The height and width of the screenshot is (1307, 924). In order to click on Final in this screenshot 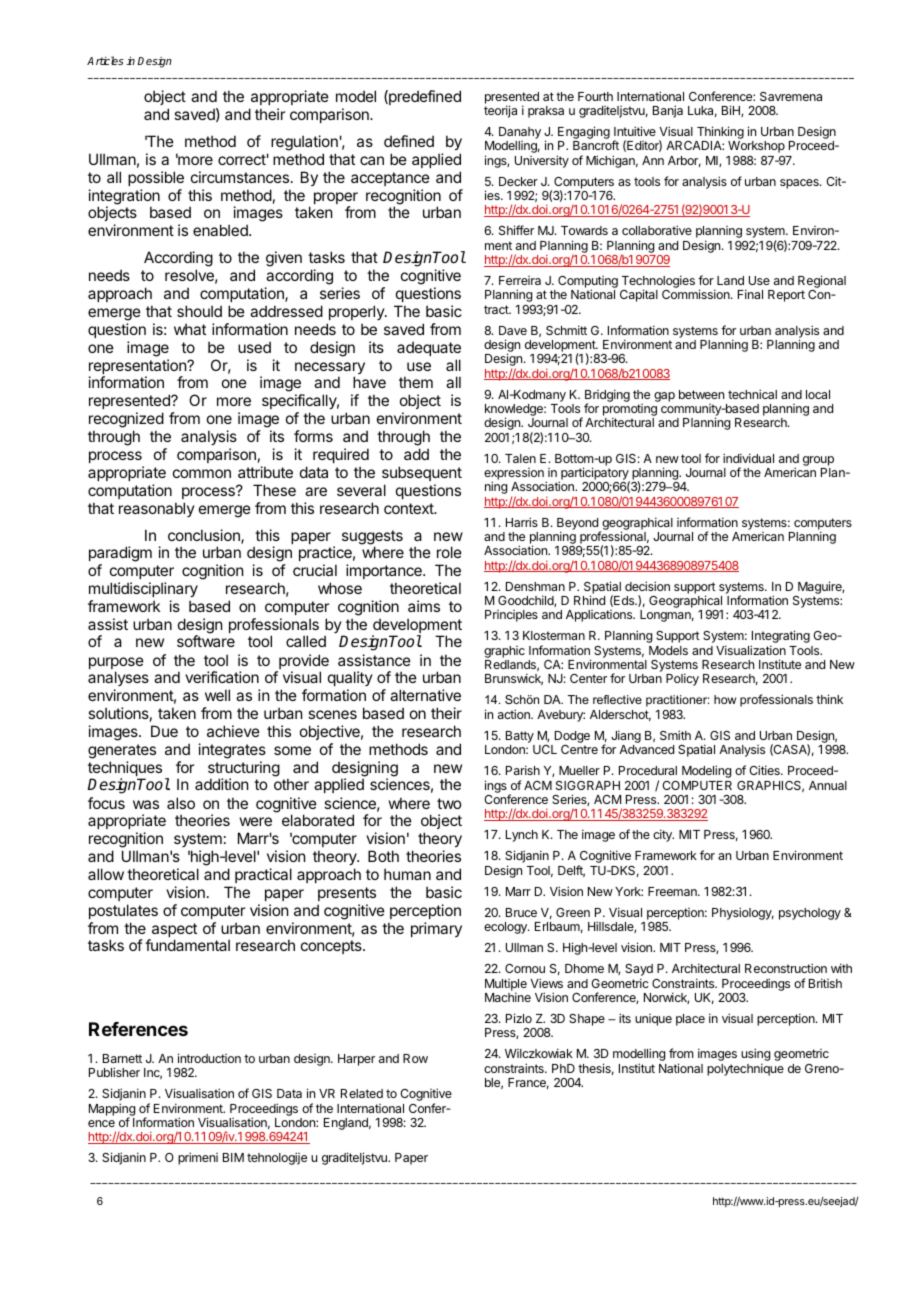, I will do `click(750, 294)`.
